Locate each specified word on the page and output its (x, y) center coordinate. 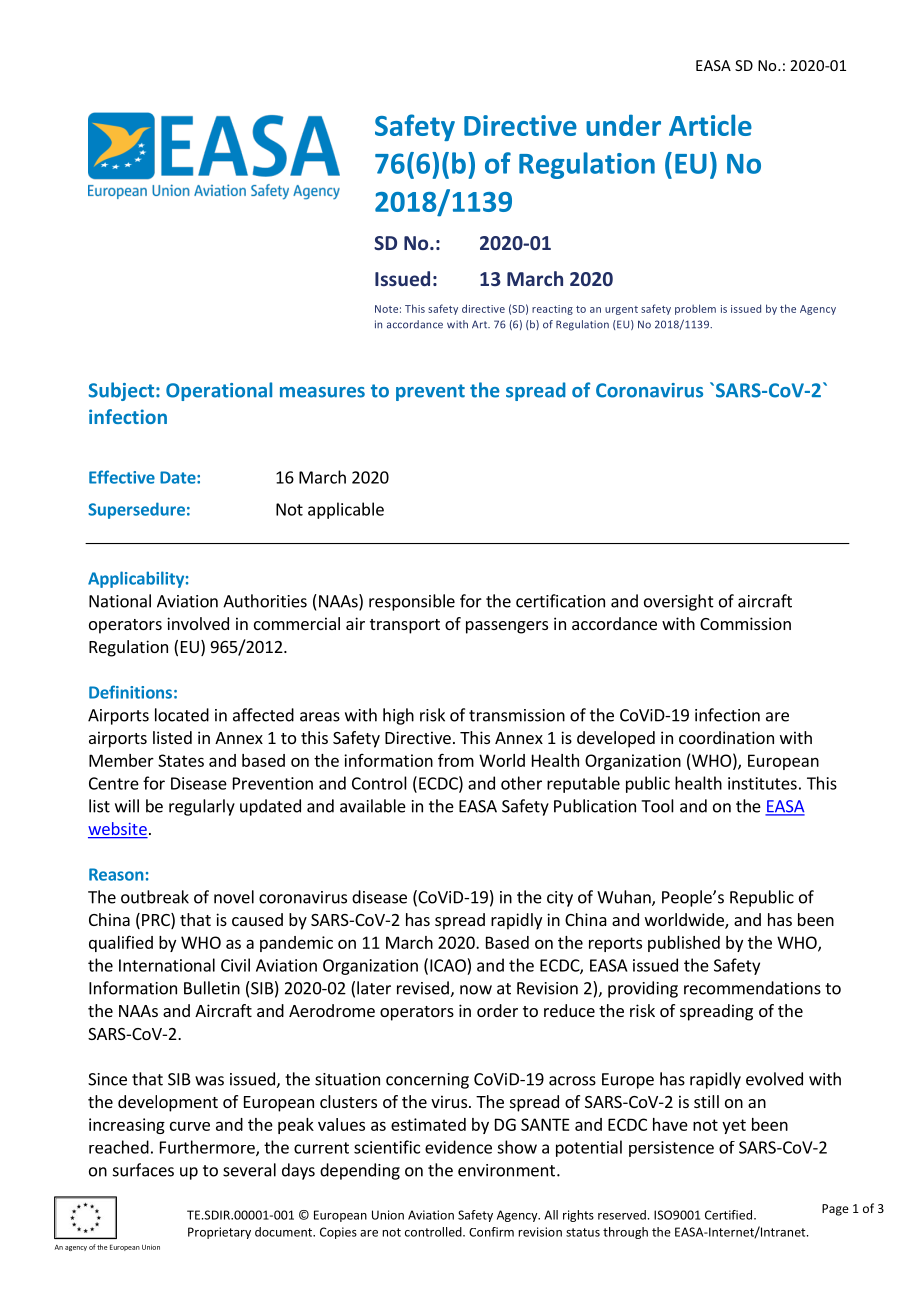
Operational (219, 391)
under (623, 125)
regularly (202, 807)
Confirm (491, 1232)
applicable (346, 510)
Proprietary (219, 1233)
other (521, 783)
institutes (762, 783)
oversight (679, 602)
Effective (122, 477)
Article (710, 125)
